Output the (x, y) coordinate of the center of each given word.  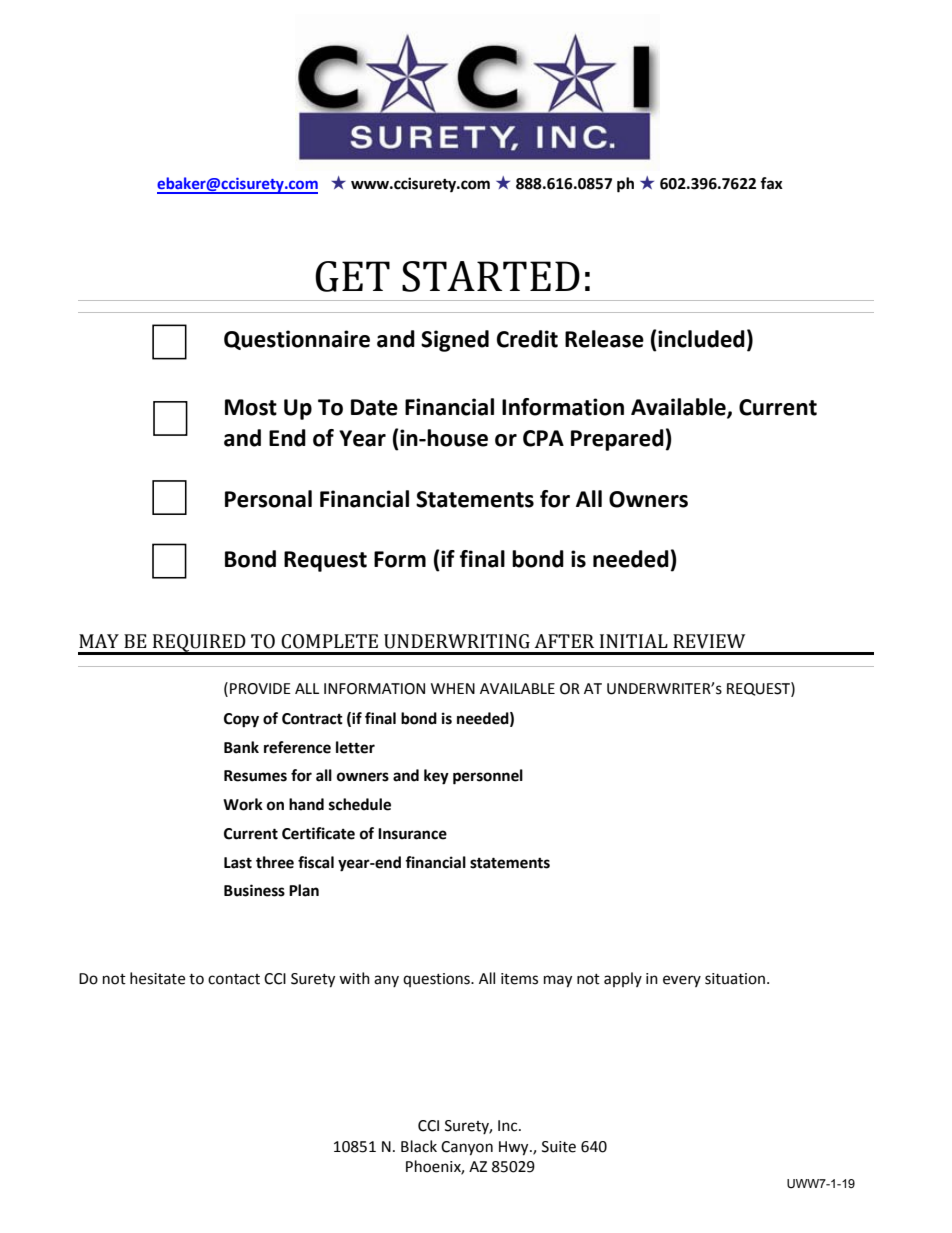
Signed (455, 341)
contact (234, 979)
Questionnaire (297, 340)
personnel (488, 777)
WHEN (453, 688)
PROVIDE (260, 689)
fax (771, 183)
